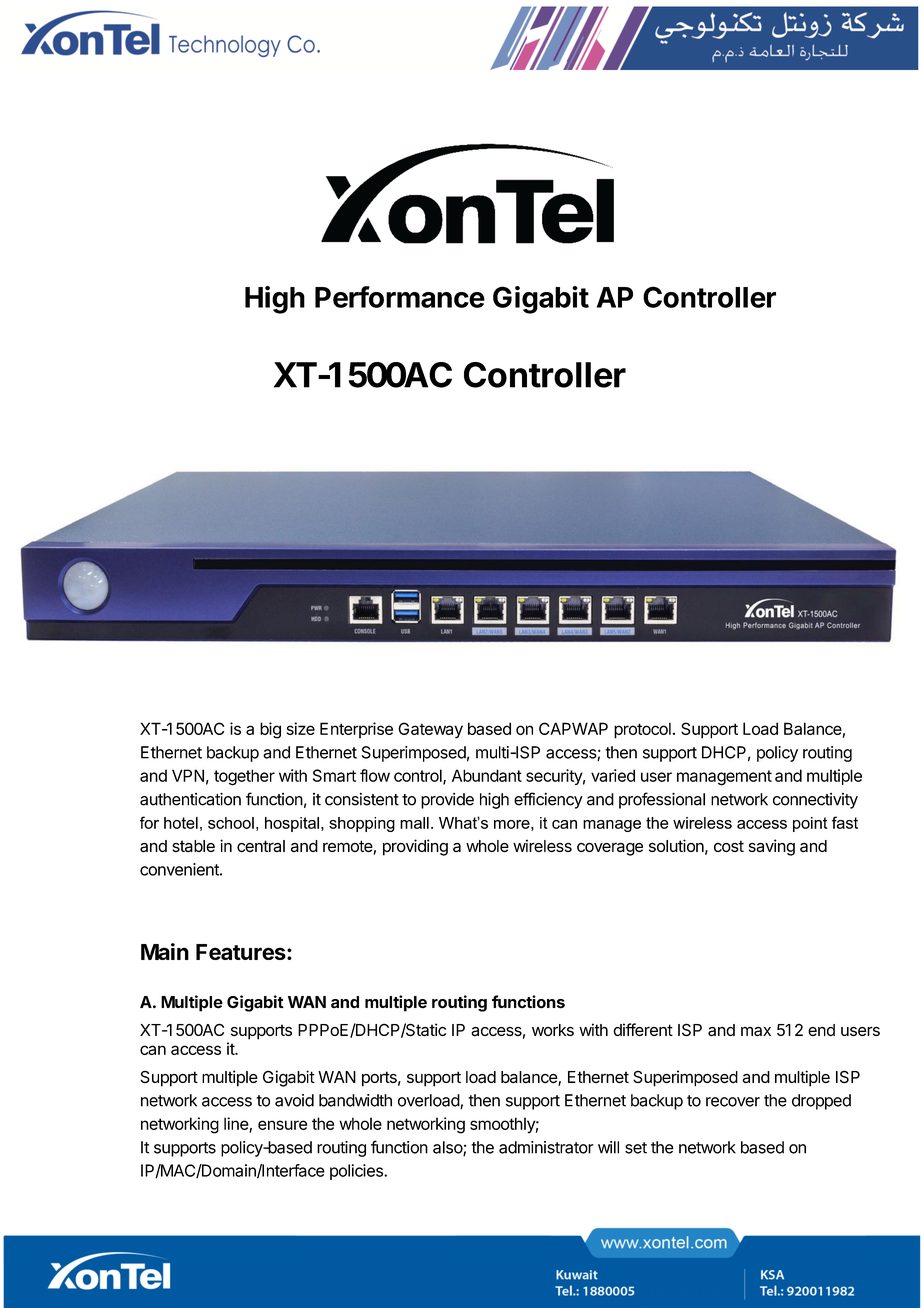 The image size is (924, 1308). What do you see at coordinates (642, 730) in the document?
I see `protocol` at bounding box center [642, 730].
